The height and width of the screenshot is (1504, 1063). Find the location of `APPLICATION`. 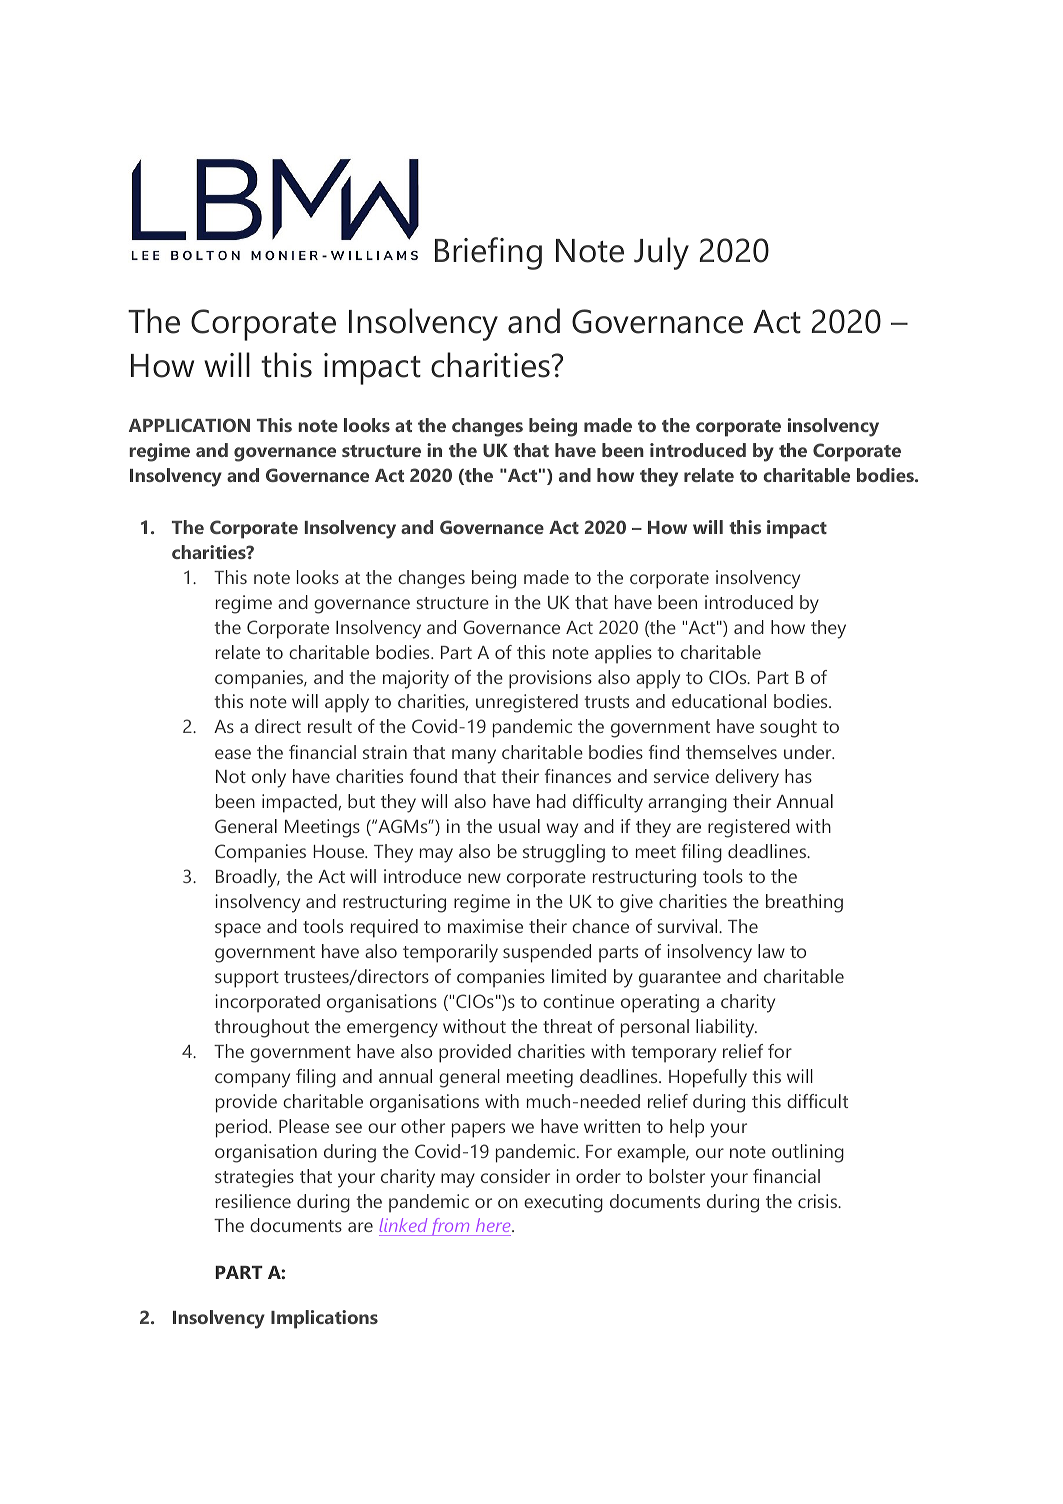

APPLICATION is located at coordinates (189, 425).
